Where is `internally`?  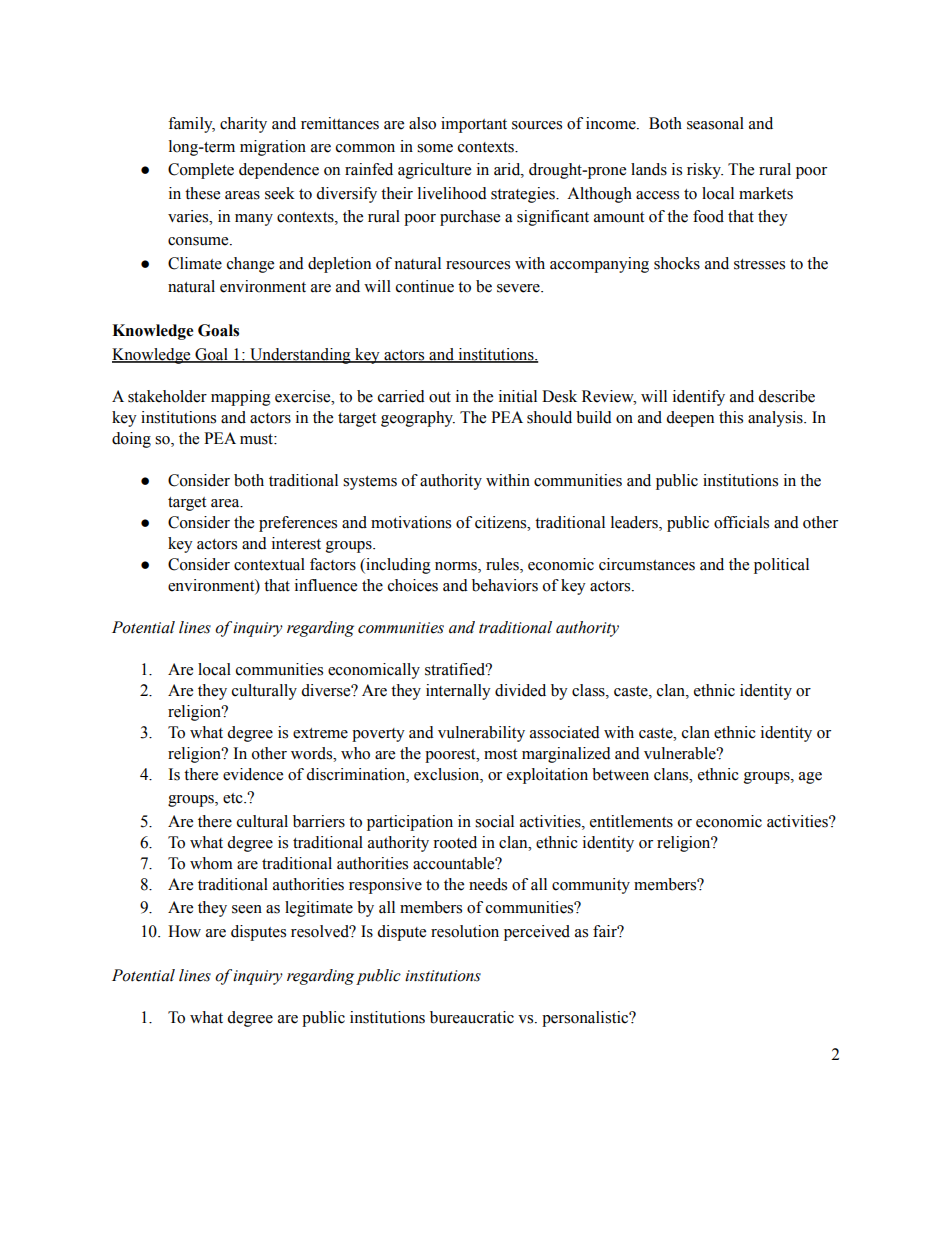
internally is located at coordinates (458, 692).
